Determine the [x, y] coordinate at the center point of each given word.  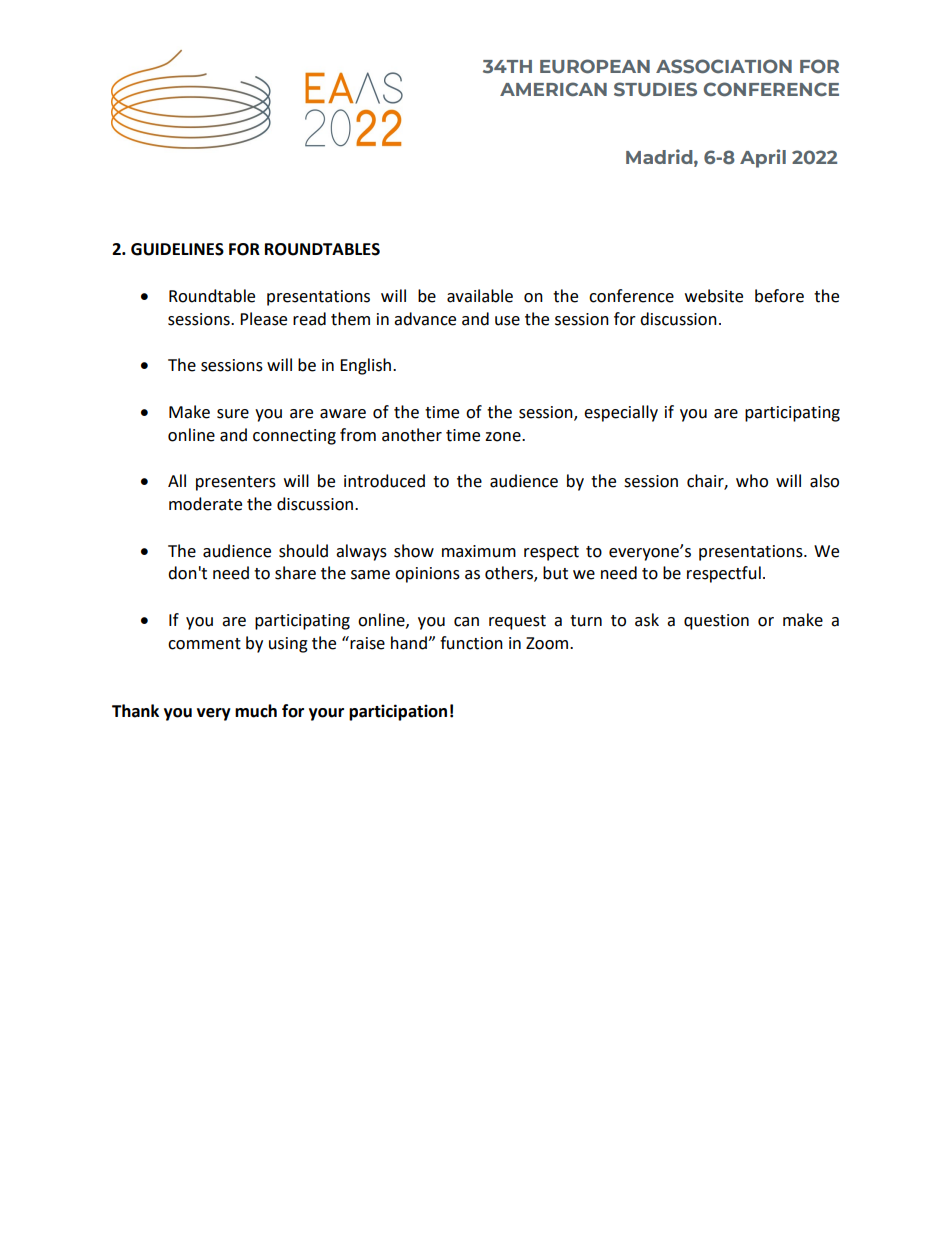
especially [621, 413]
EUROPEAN [595, 66]
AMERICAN [553, 89]
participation [398, 712]
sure [233, 414]
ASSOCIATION [724, 66]
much [256, 711]
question [716, 622]
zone [504, 437]
